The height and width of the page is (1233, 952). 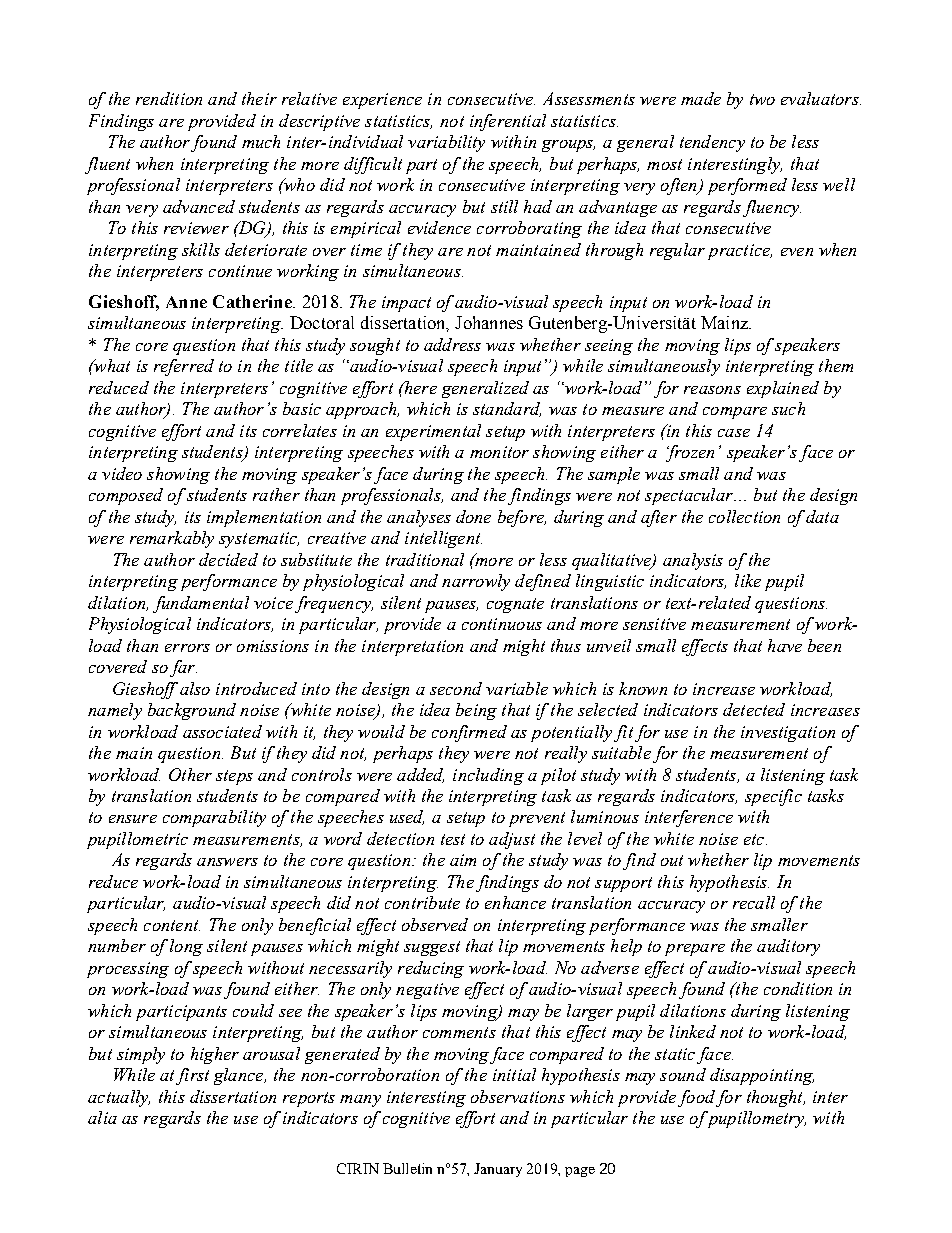 I want to click on first, so click(x=192, y=1076).
